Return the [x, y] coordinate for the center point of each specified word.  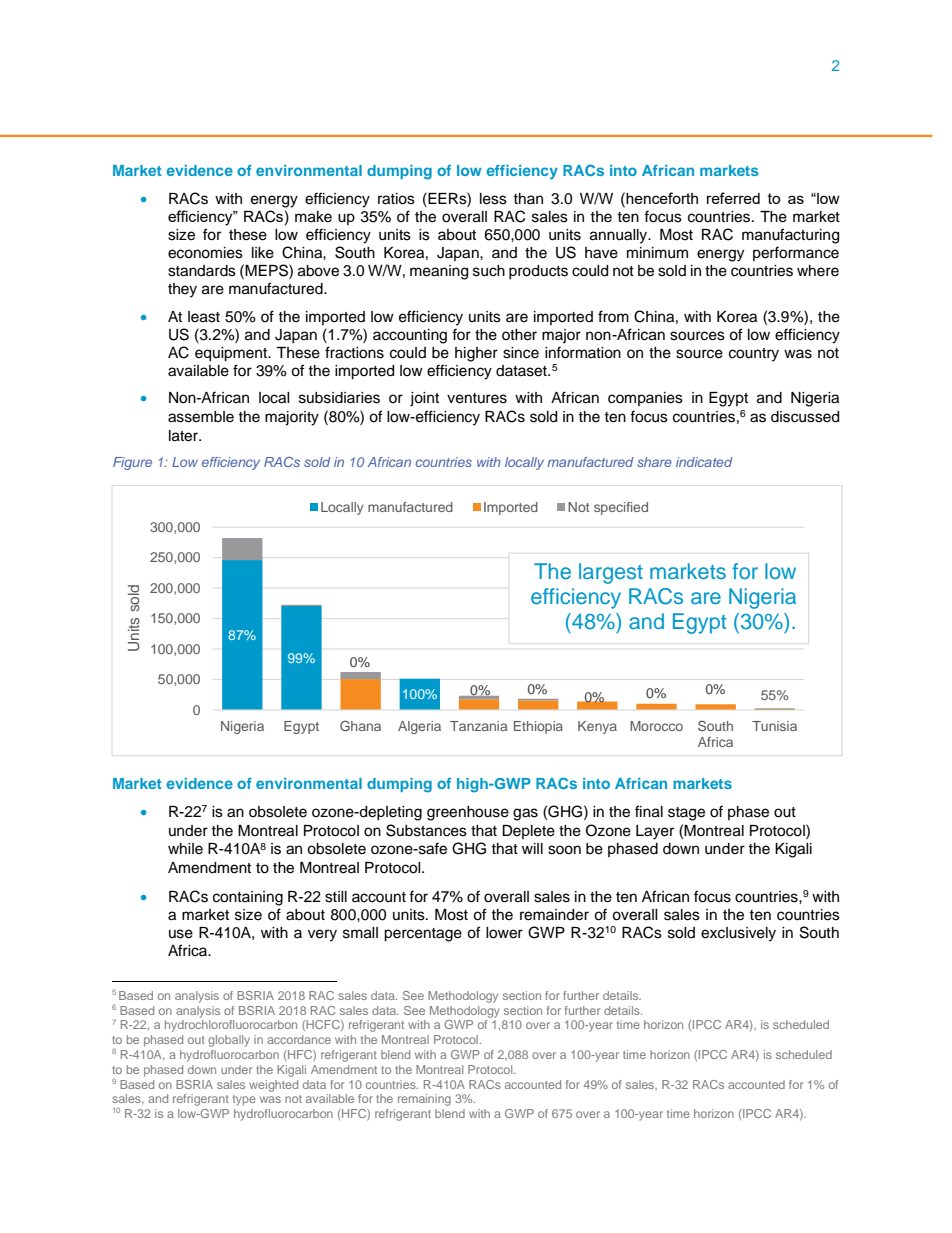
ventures [477, 398]
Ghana [360, 725]
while [185, 849]
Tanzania [478, 726]
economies [205, 253]
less [493, 199]
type [244, 1100]
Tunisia [774, 726]
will [532, 848]
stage [686, 814]
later [184, 436]
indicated [704, 462]
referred [733, 198]
